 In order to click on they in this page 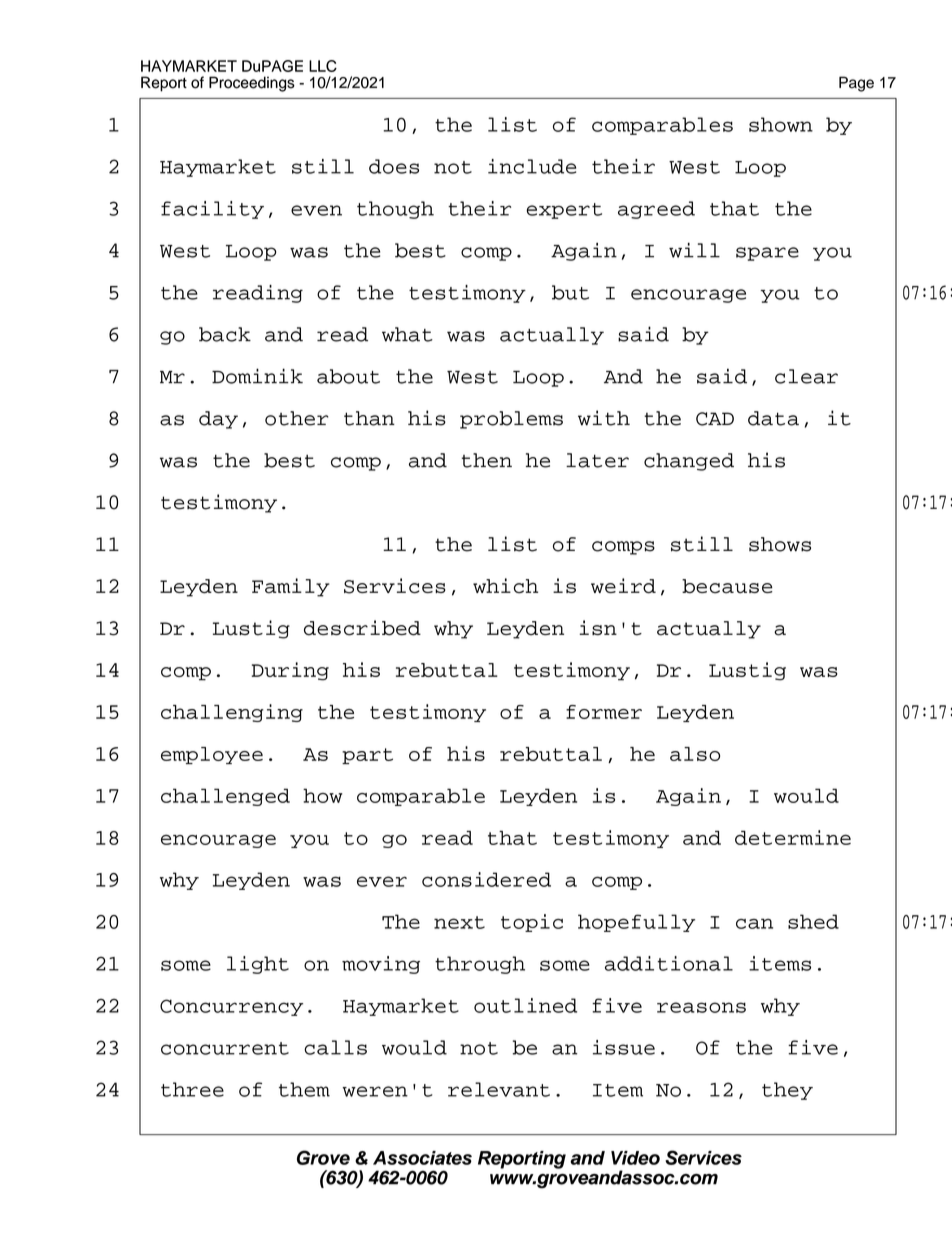, I will do `click(787, 1091)`.
